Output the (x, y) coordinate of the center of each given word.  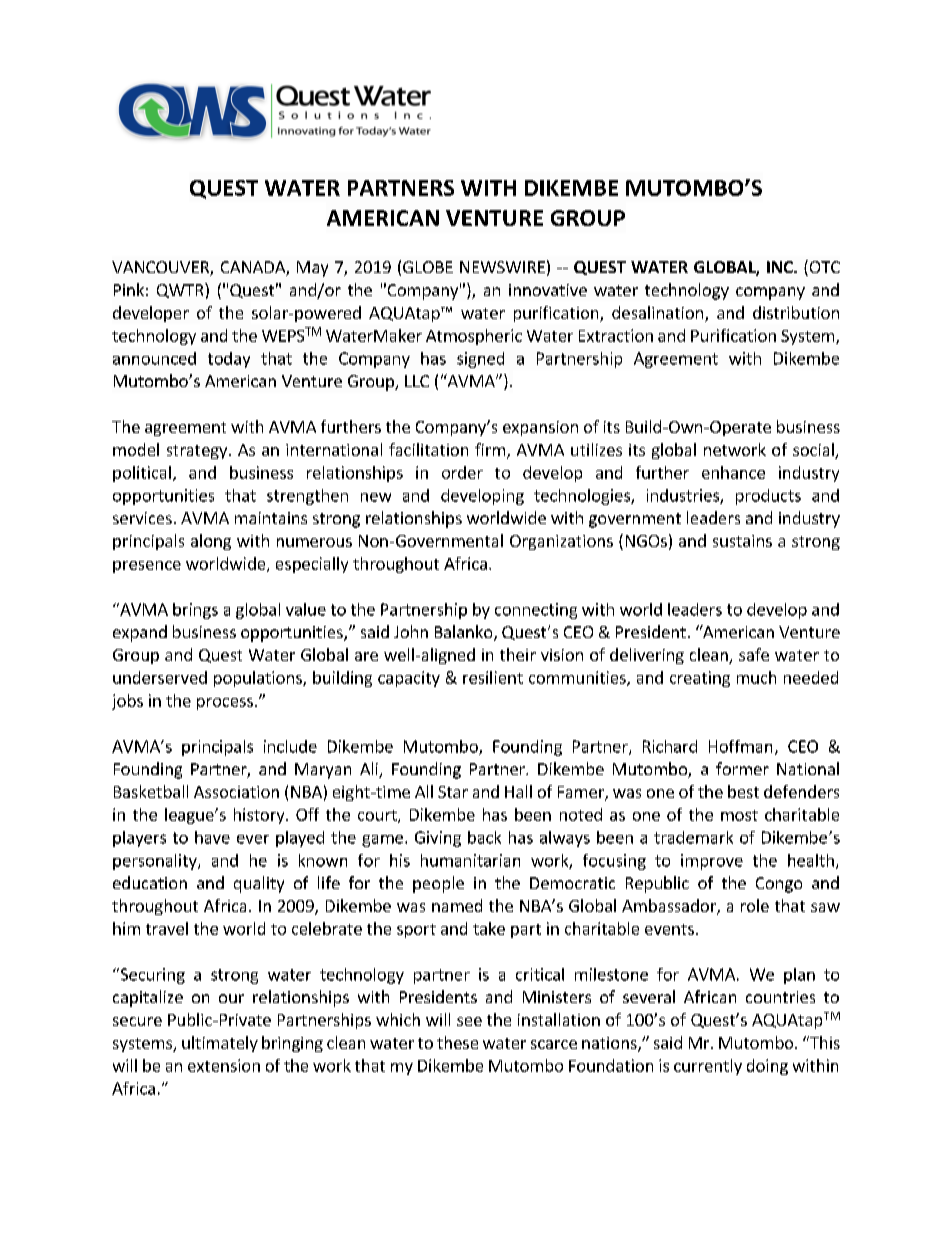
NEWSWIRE (502, 267)
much (756, 677)
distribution (796, 312)
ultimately (220, 1044)
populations (259, 679)
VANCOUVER (161, 268)
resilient (493, 677)
